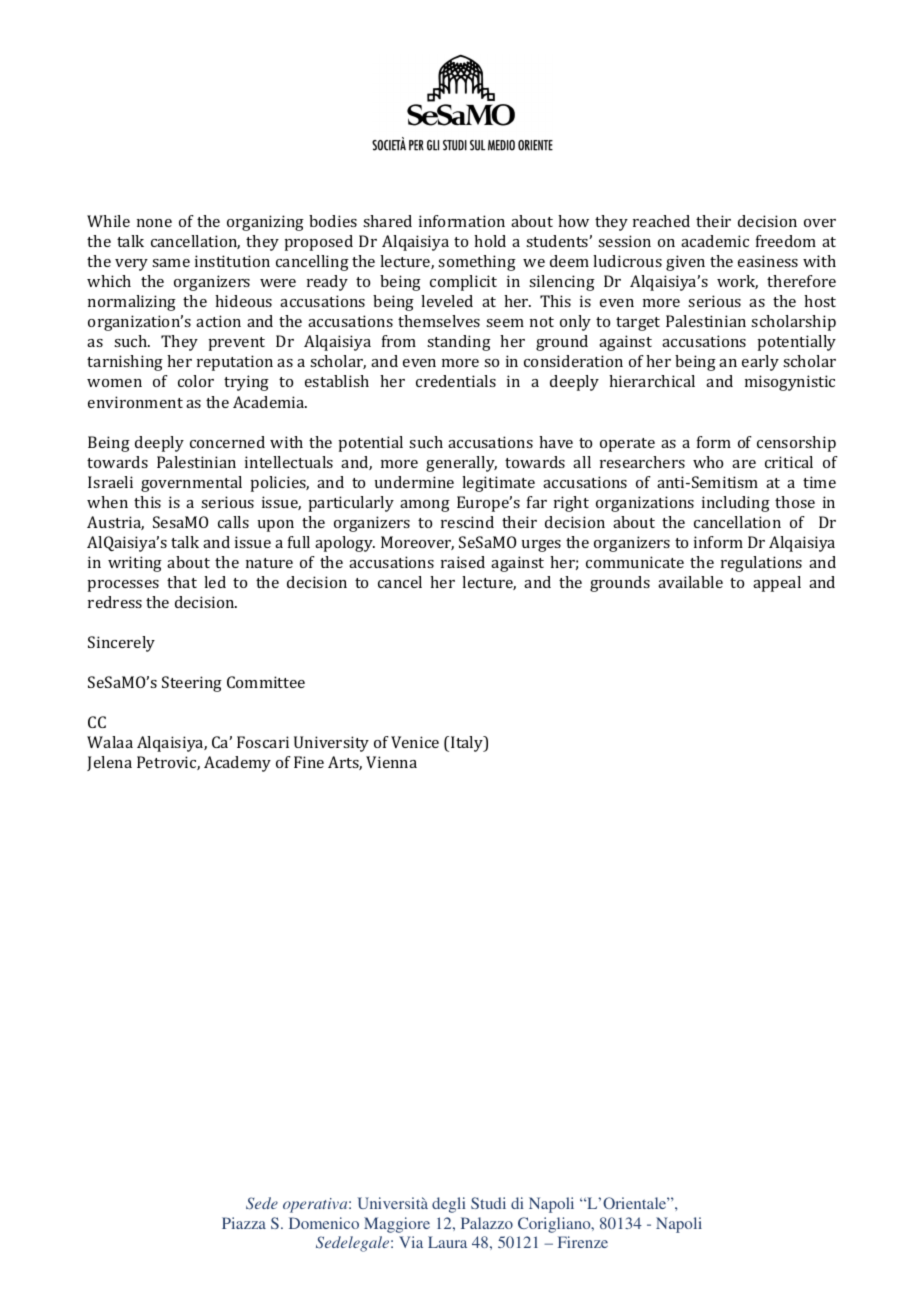 The image size is (924, 1308). What do you see at coordinates (244, 1223) in the page?
I see `Piazza` at bounding box center [244, 1223].
